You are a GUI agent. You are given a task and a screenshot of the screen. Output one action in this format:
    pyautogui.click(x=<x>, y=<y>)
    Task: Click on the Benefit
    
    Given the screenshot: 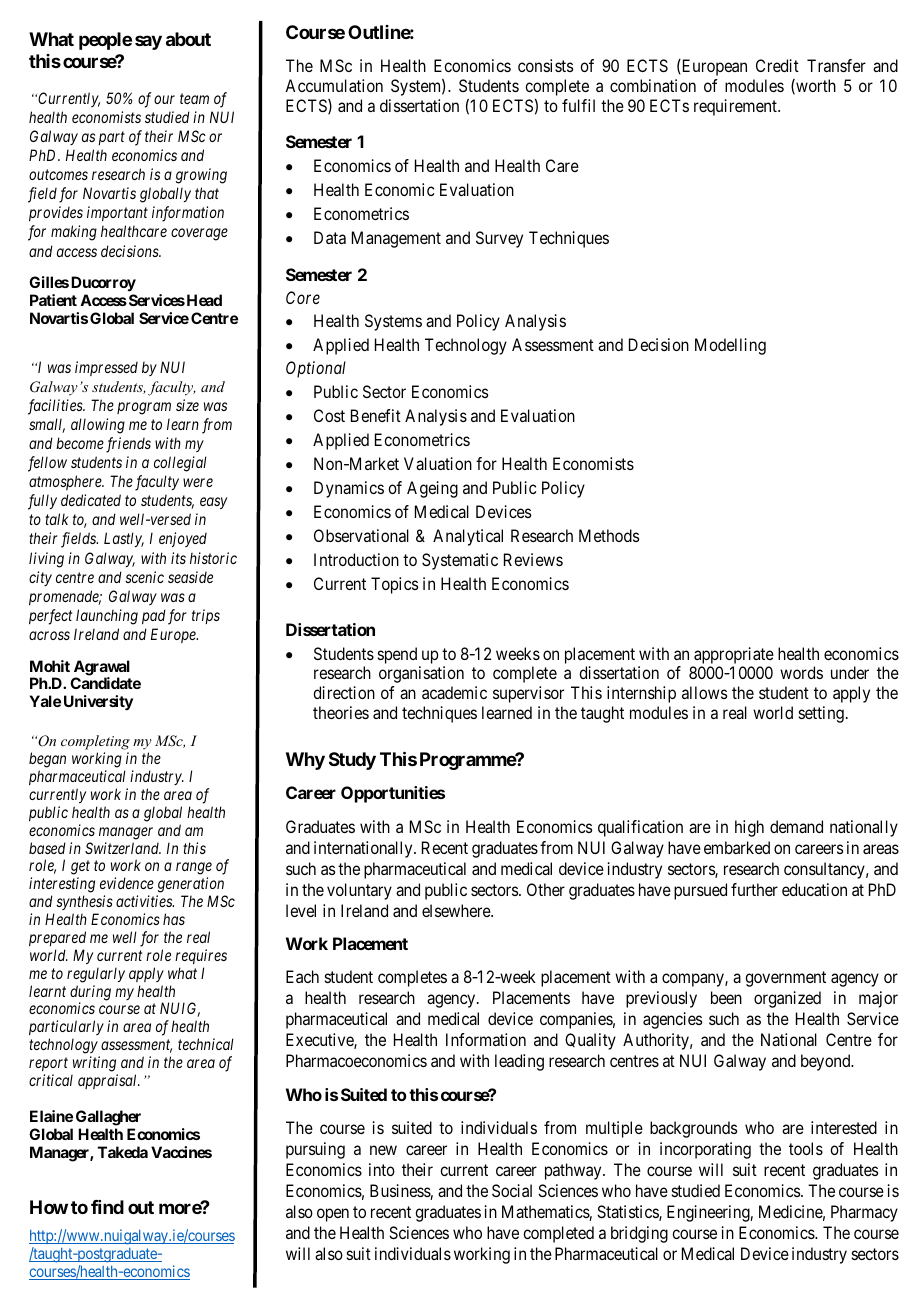 What is the action you would take?
    pyautogui.click(x=376, y=415)
